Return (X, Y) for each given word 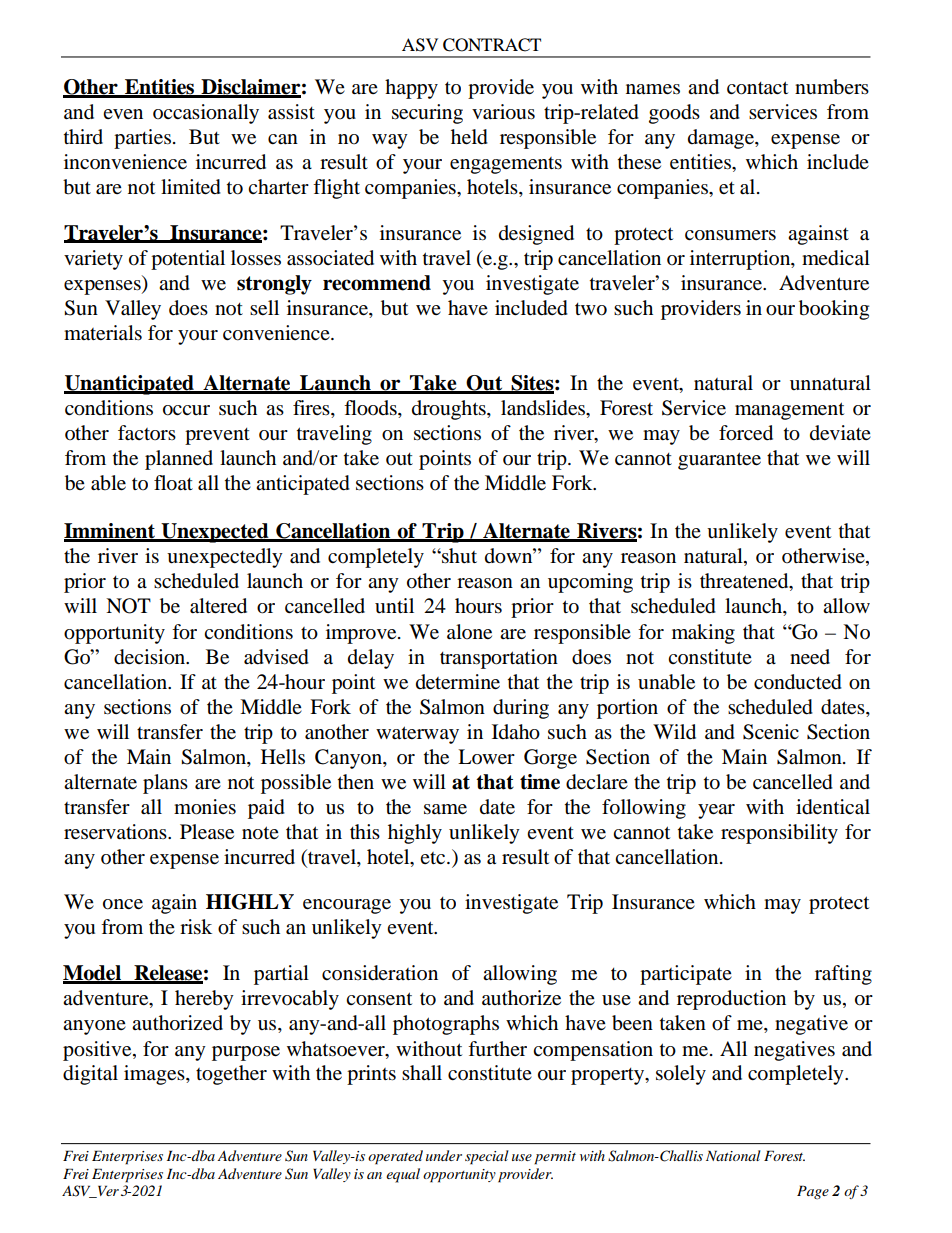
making (703, 634)
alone (469, 632)
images (155, 1075)
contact (757, 88)
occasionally (206, 114)
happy (411, 89)
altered (218, 606)
